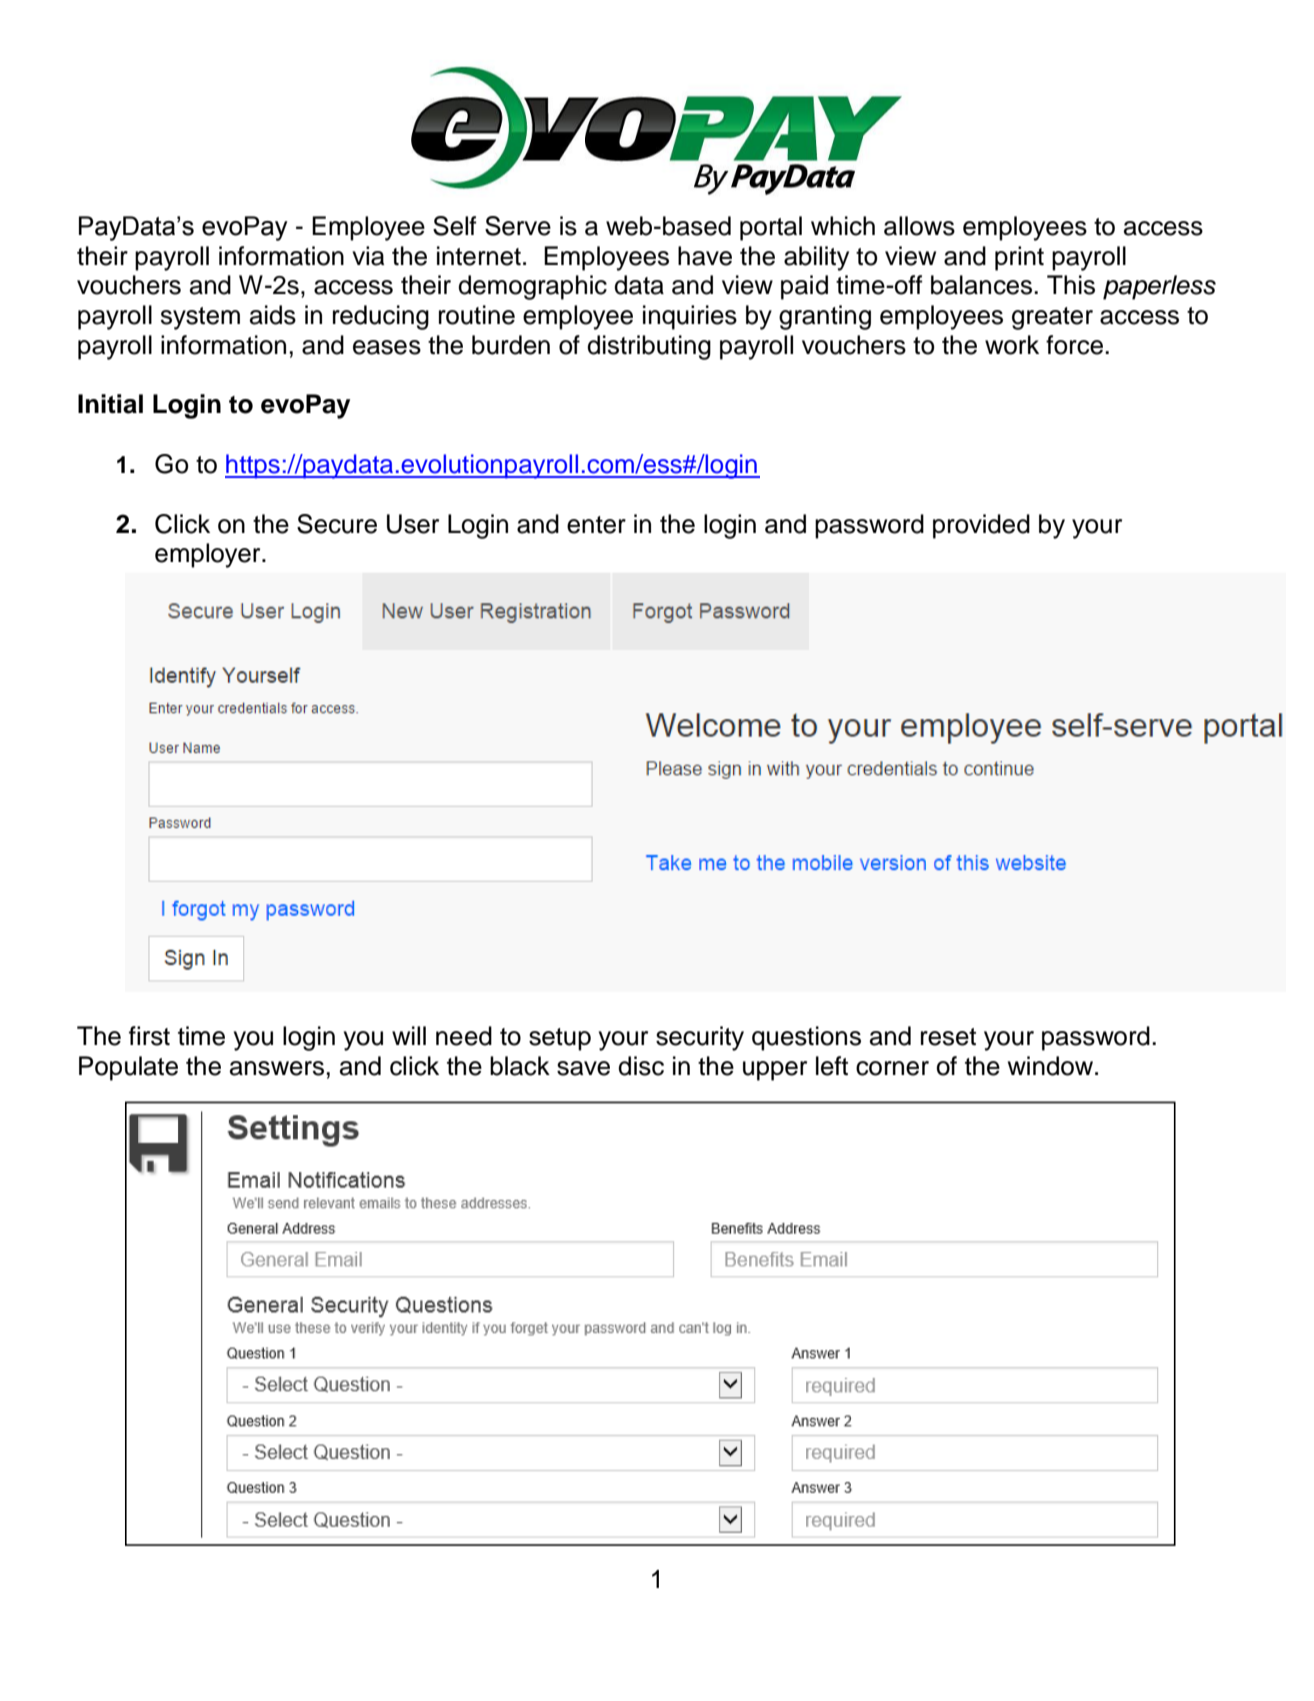 The image size is (1314, 1701). I want to click on answers, so click(277, 1068).
